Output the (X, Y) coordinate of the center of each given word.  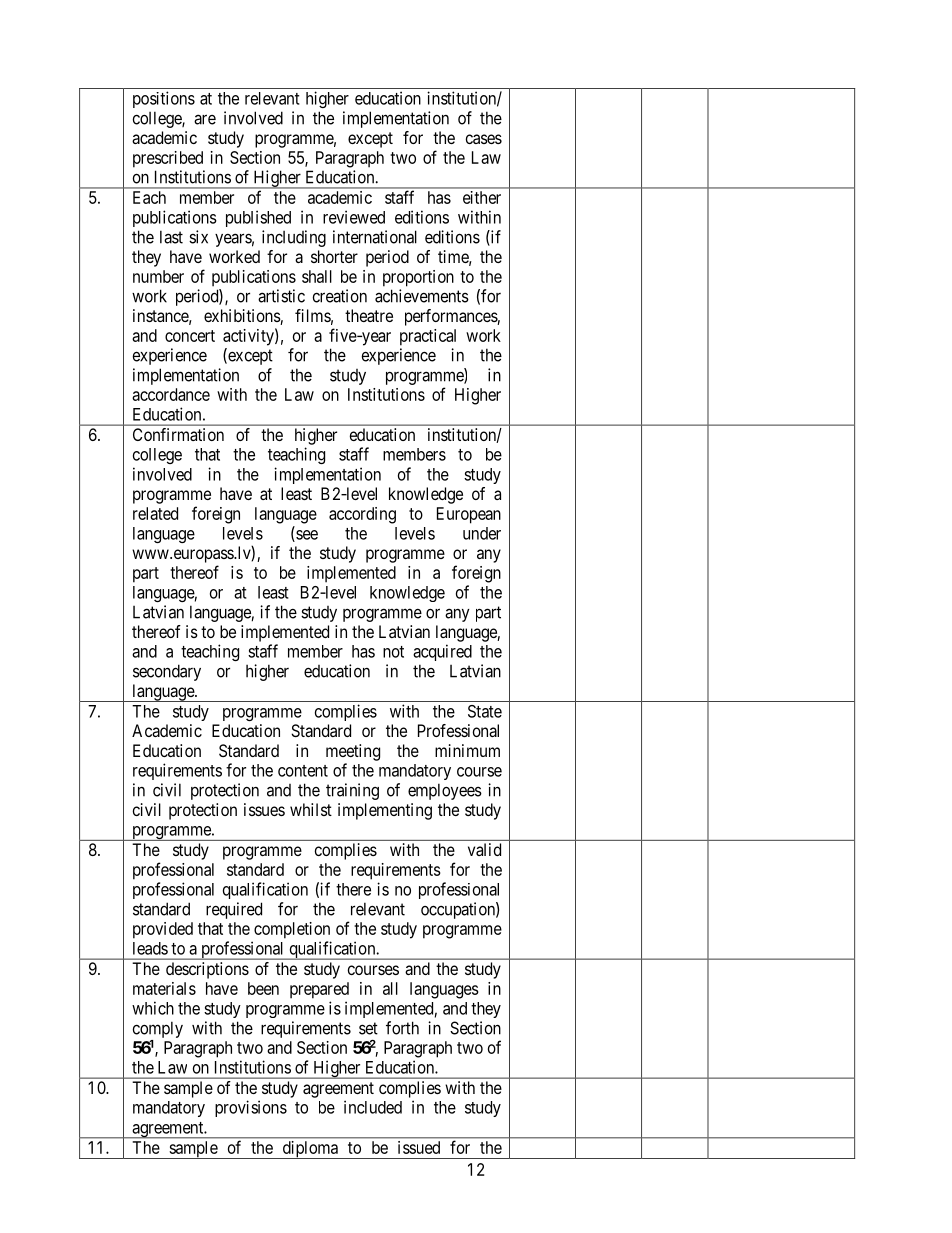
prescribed (168, 159)
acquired (442, 652)
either (482, 197)
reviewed (354, 217)
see (306, 536)
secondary (167, 672)
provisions (251, 1108)
